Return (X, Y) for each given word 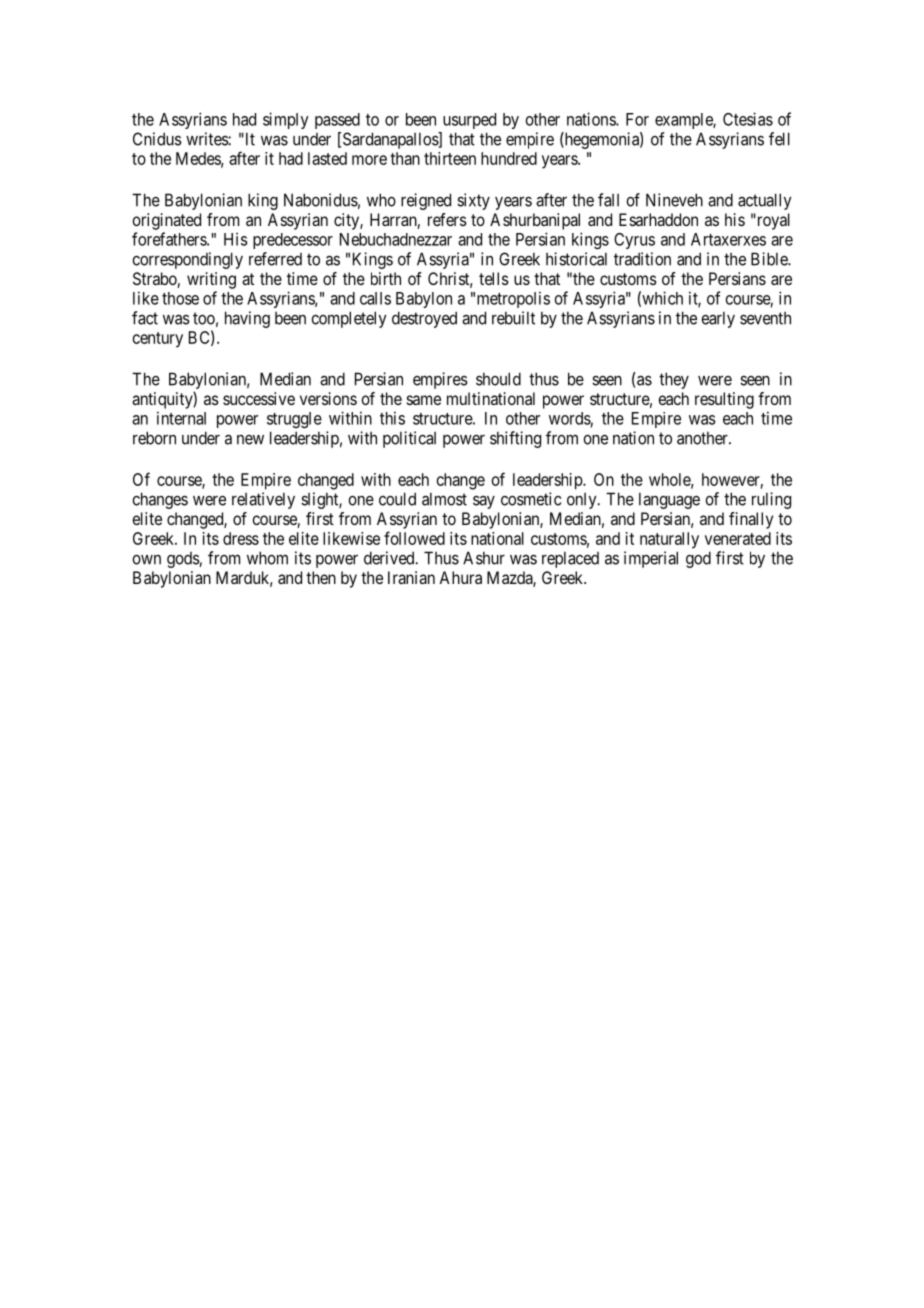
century (158, 340)
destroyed (424, 319)
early (718, 319)
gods (183, 560)
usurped (469, 121)
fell (779, 139)
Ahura (460, 577)
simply (286, 120)
